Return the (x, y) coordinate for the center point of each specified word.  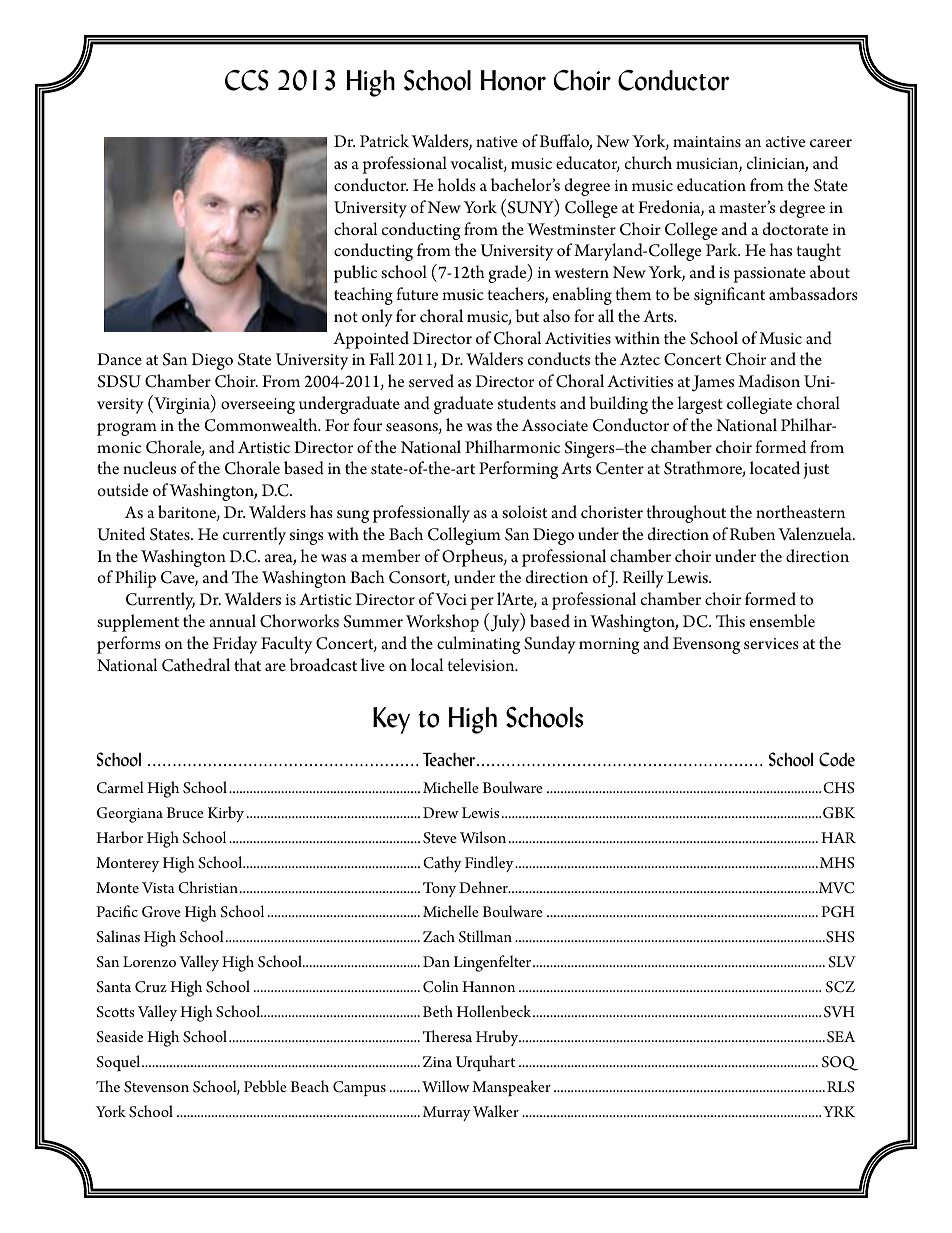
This (730, 621)
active (785, 141)
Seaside (119, 1036)
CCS (247, 80)
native (497, 141)
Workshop (442, 623)
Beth (438, 1011)
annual (232, 620)
